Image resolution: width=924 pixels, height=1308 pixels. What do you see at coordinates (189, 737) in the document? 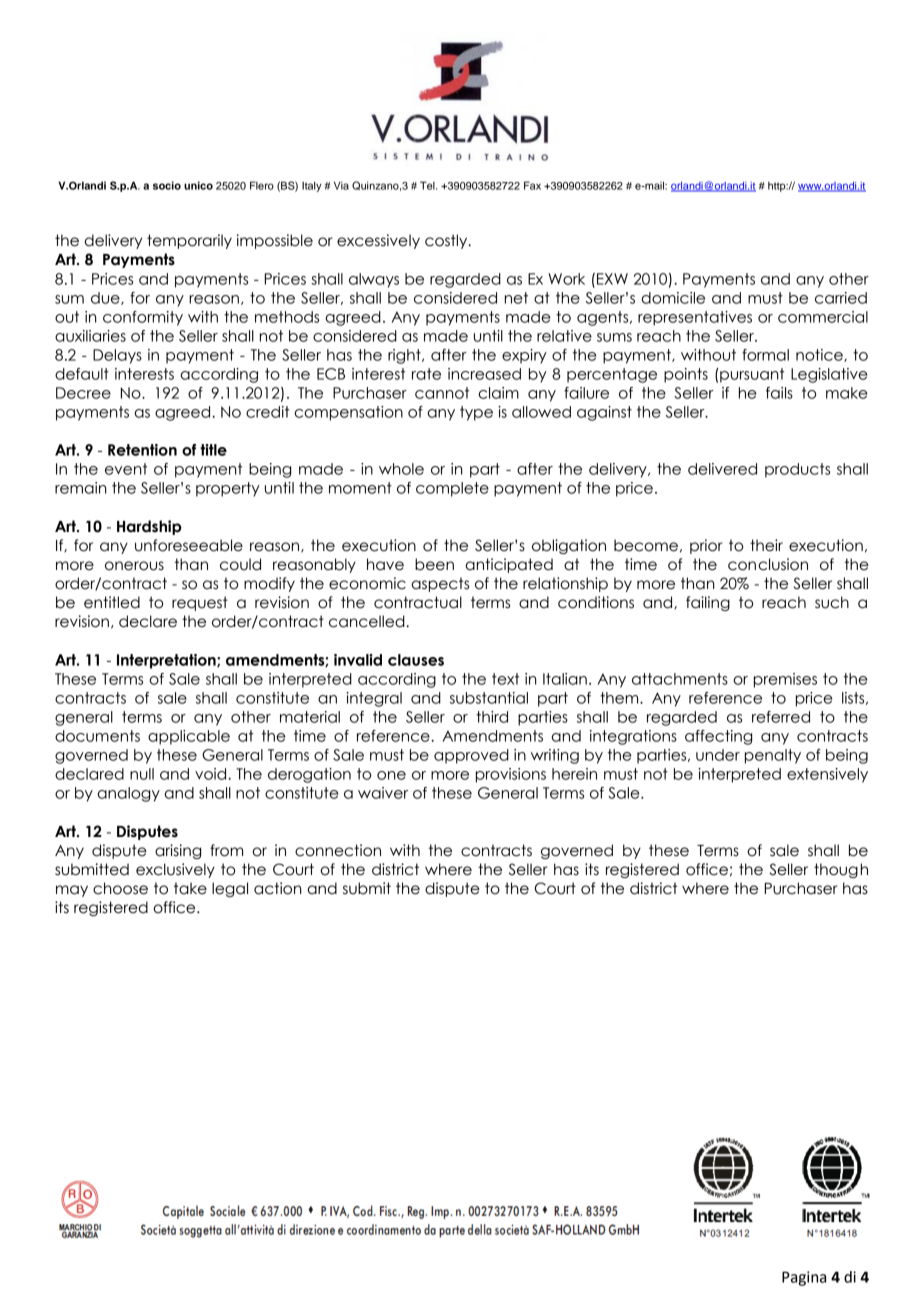
I see `applicable` at bounding box center [189, 737].
